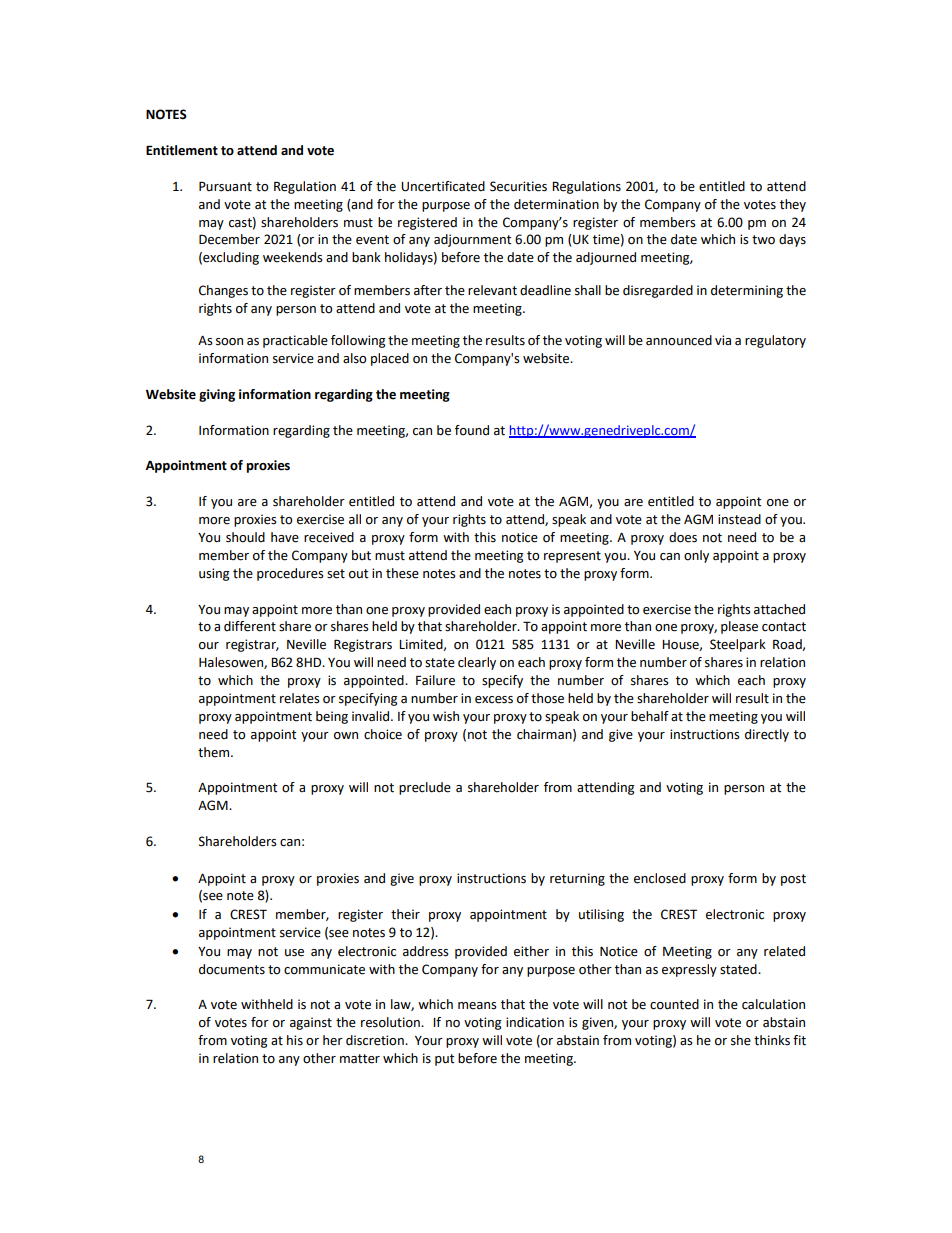 This image has width=952, height=1233. What do you see at coordinates (225, 186) in the image?
I see `Pursuant` at bounding box center [225, 186].
